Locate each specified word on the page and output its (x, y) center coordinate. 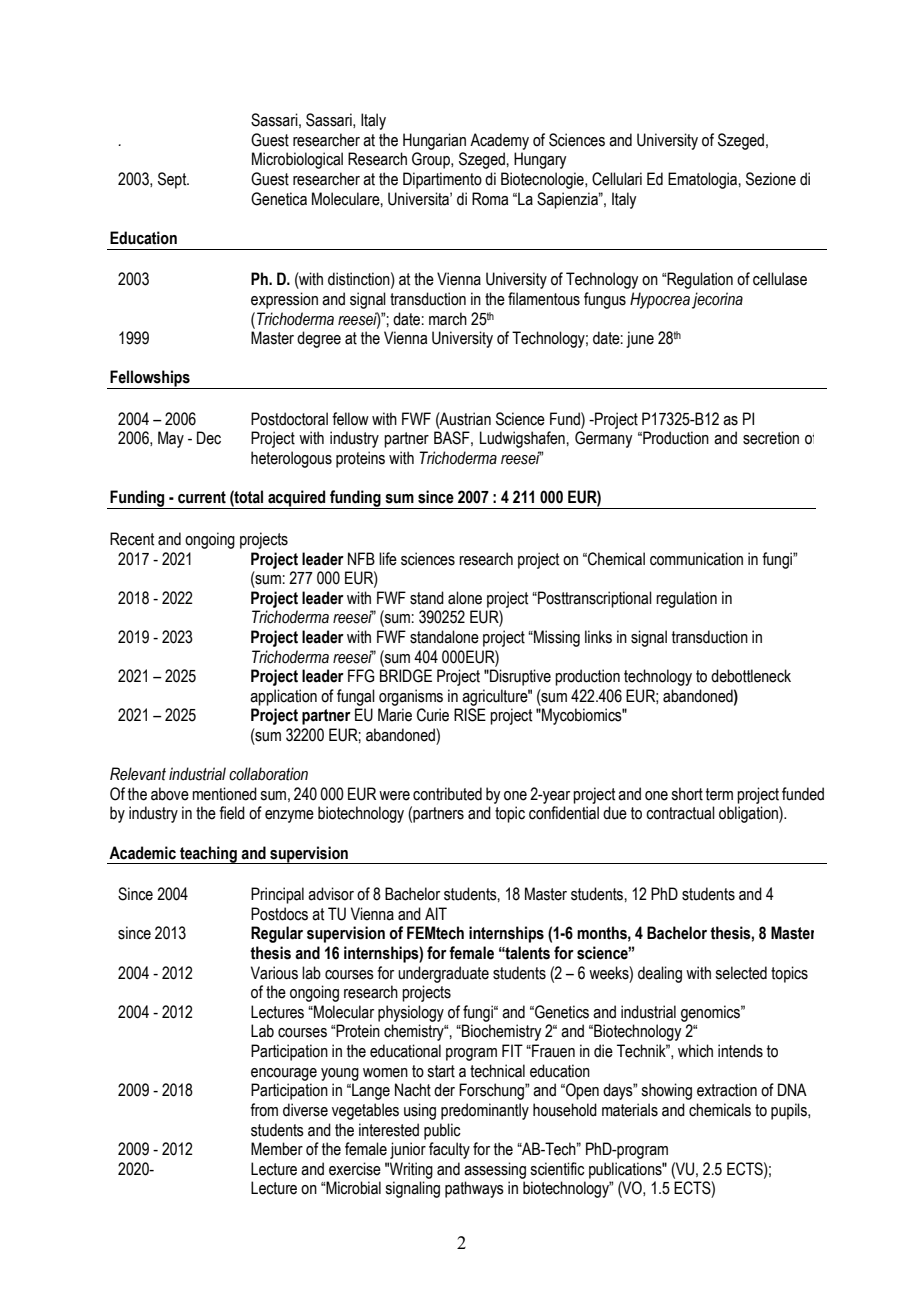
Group (432, 160)
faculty (449, 1150)
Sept (173, 180)
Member (277, 1149)
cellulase (780, 279)
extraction (727, 1090)
